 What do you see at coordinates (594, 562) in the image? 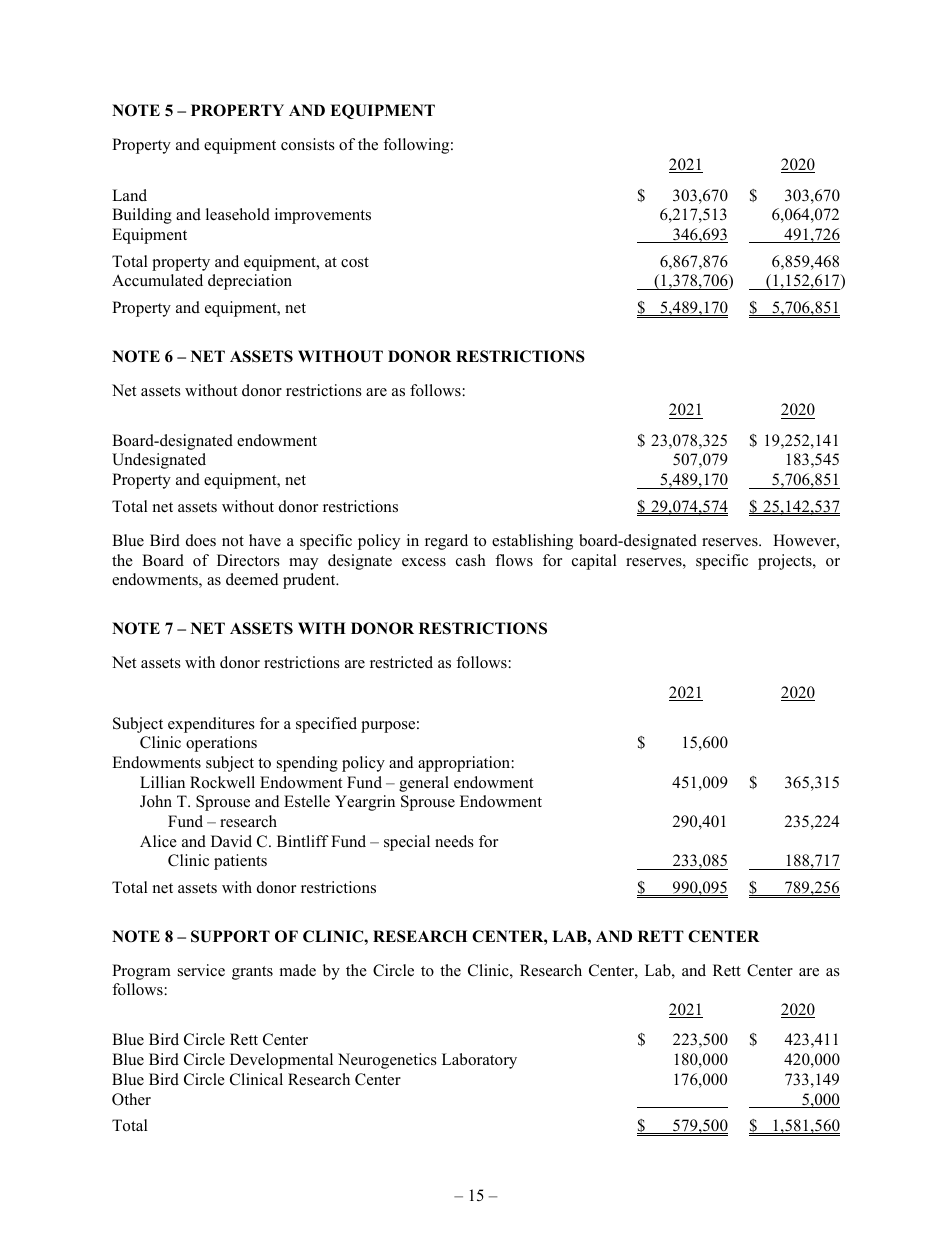
I see `capital` at bounding box center [594, 562].
